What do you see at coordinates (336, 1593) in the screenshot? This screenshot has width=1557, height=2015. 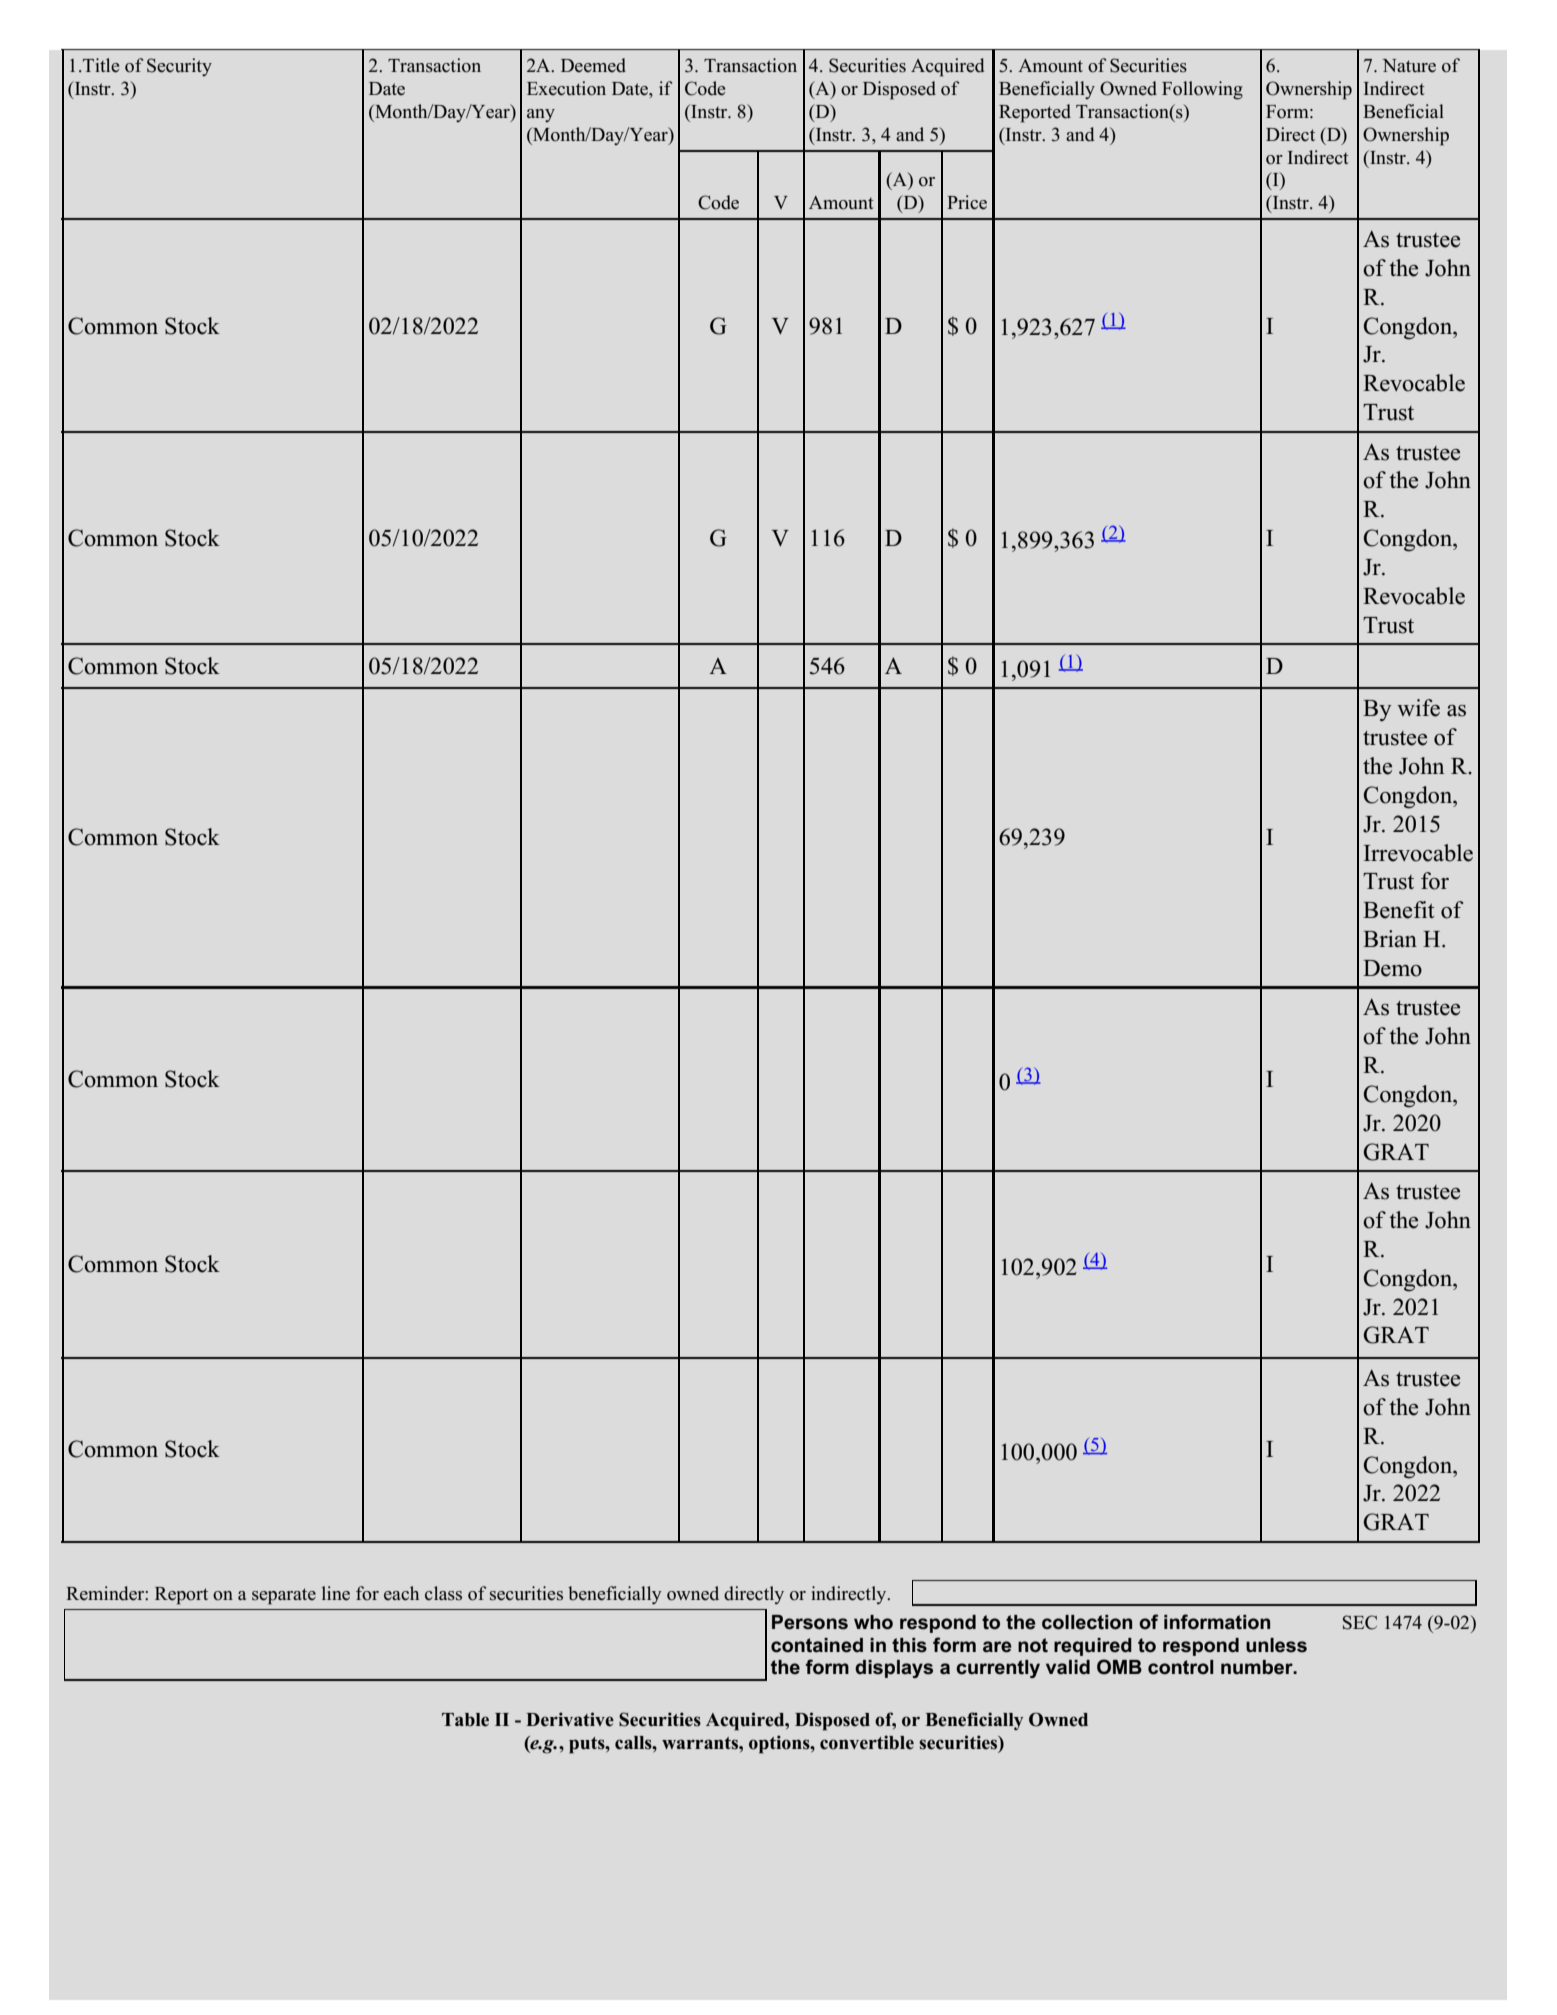 I see `line` at bounding box center [336, 1593].
